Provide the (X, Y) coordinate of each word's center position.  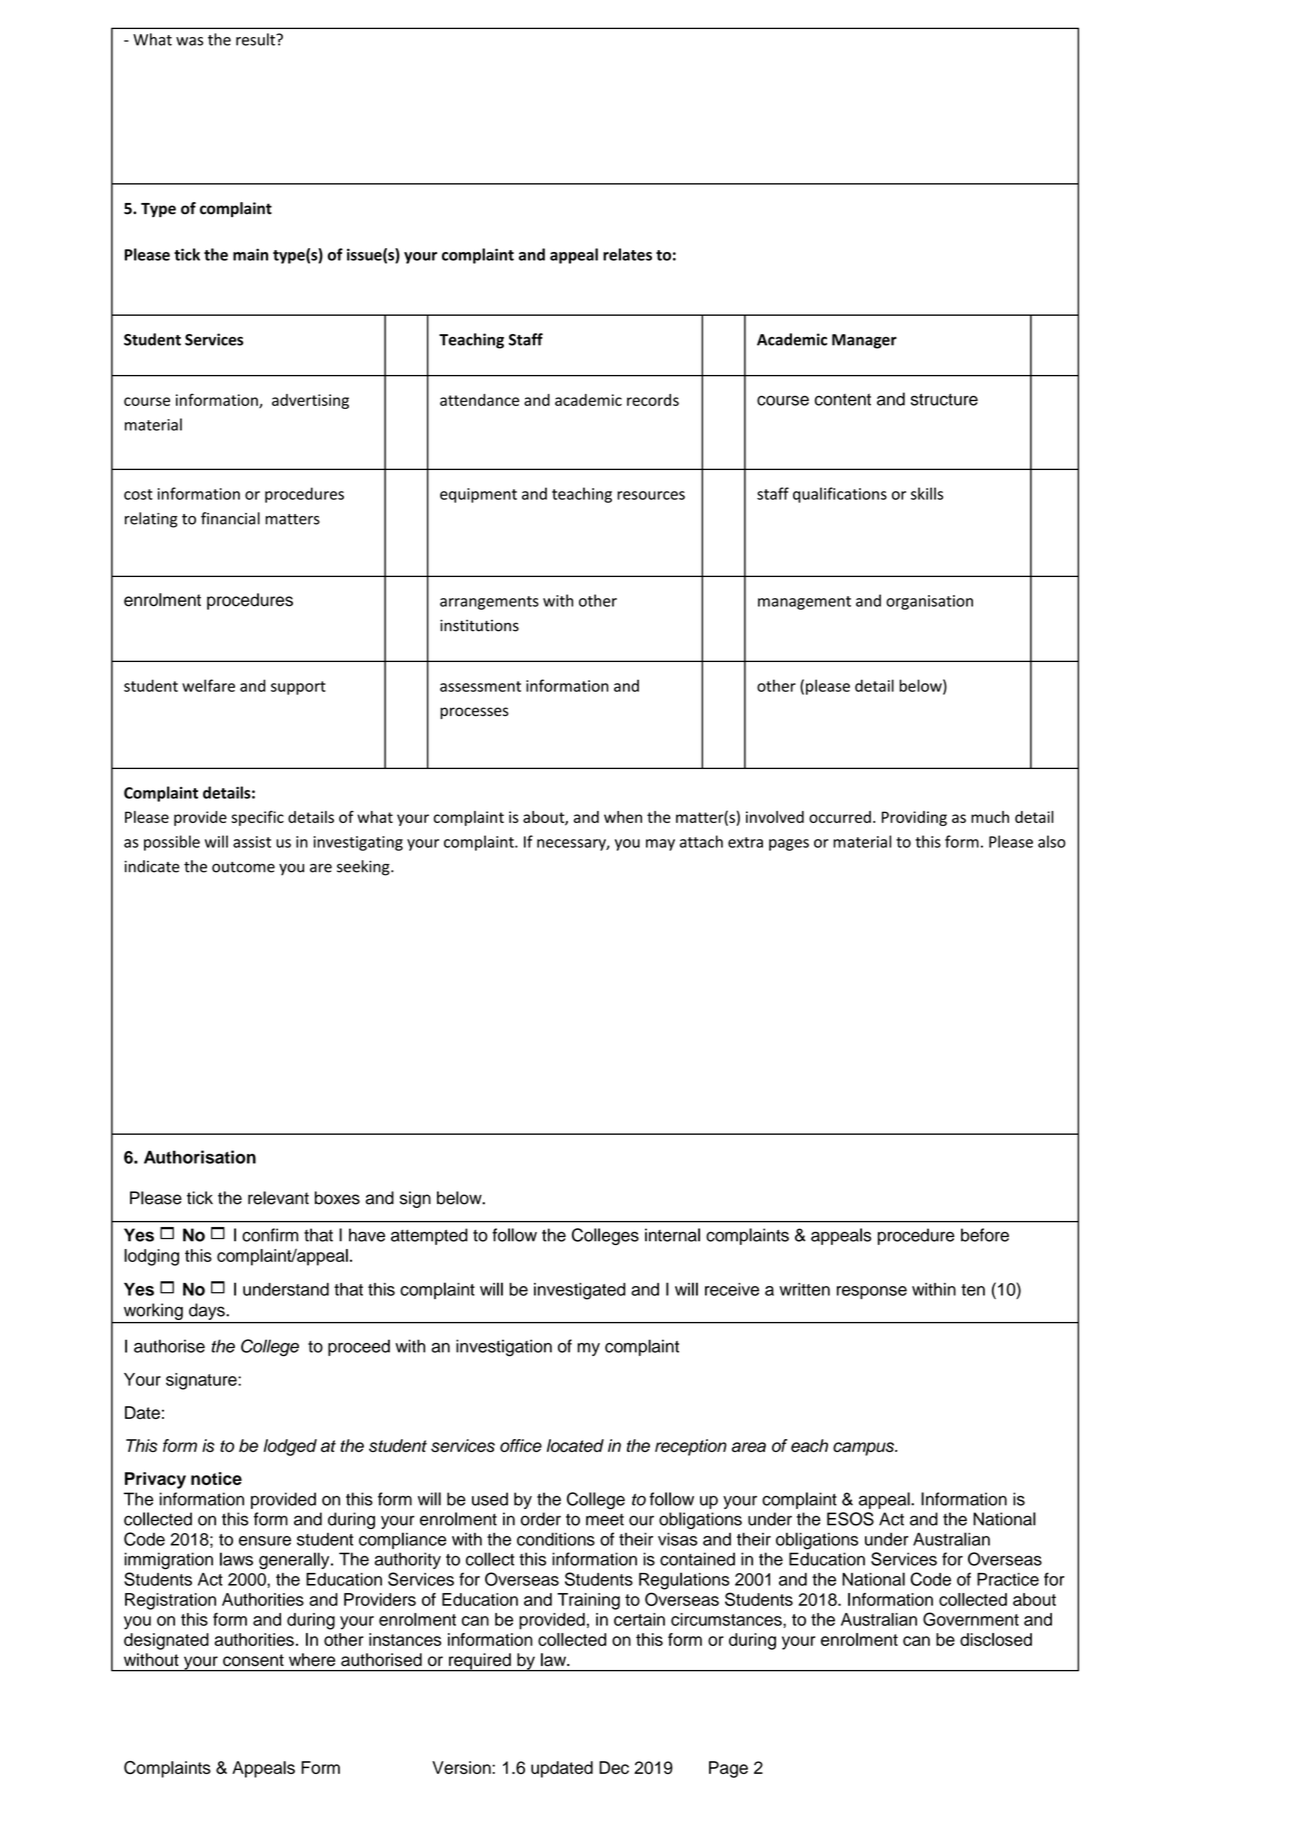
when (623, 817)
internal (672, 1235)
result (257, 39)
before (985, 1235)
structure (944, 399)
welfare (208, 685)
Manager (864, 341)
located (575, 1445)
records (653, 400)
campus (864, 1449)
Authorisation (200, 1157)
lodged (290, 1447)
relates (627, 254)
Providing (914, 818)
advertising (310, 401)
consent (253, 1660)
